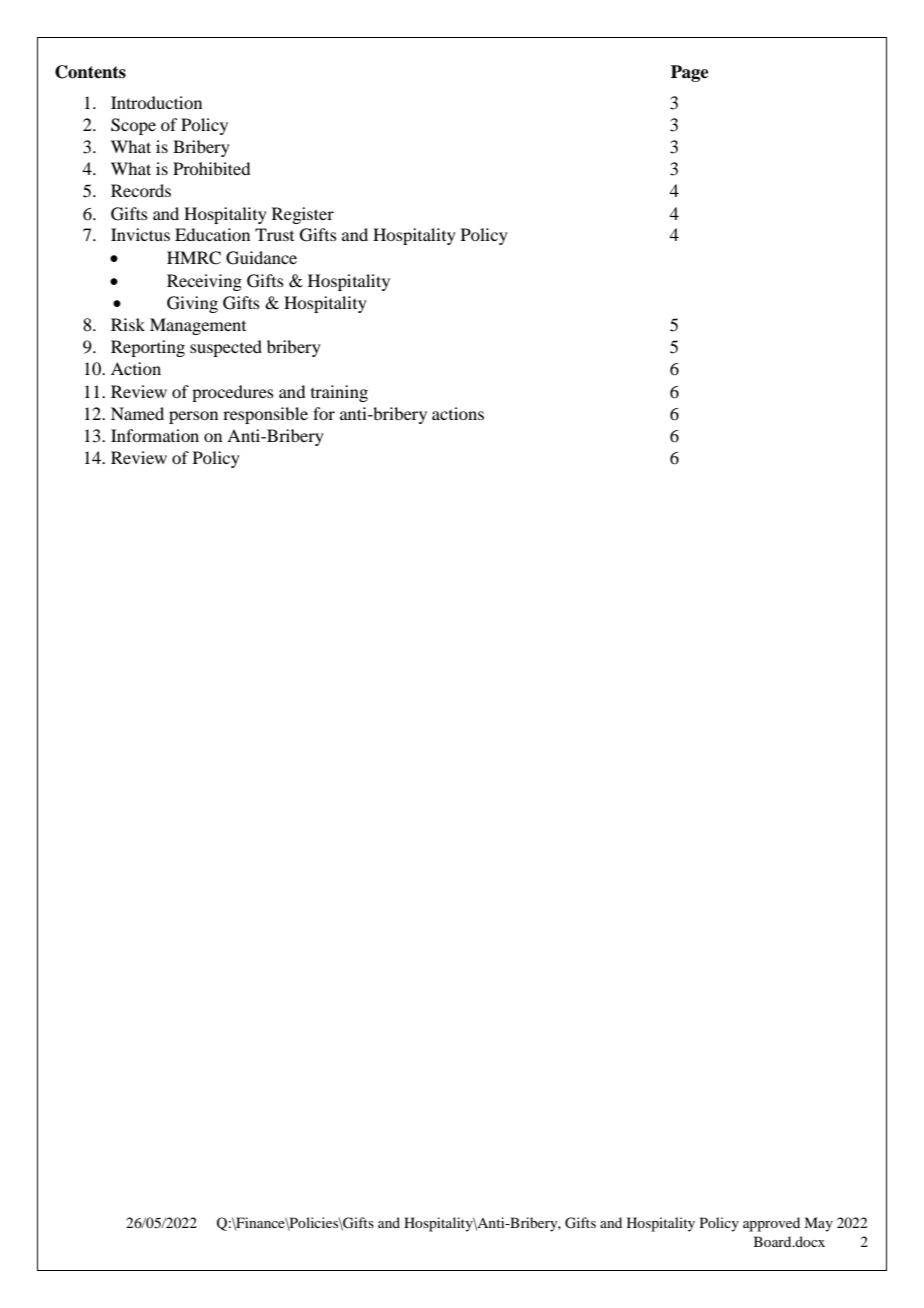 The height and width of the screenshot is (1308, 924). I want to click on Register, so click(303, 215).
